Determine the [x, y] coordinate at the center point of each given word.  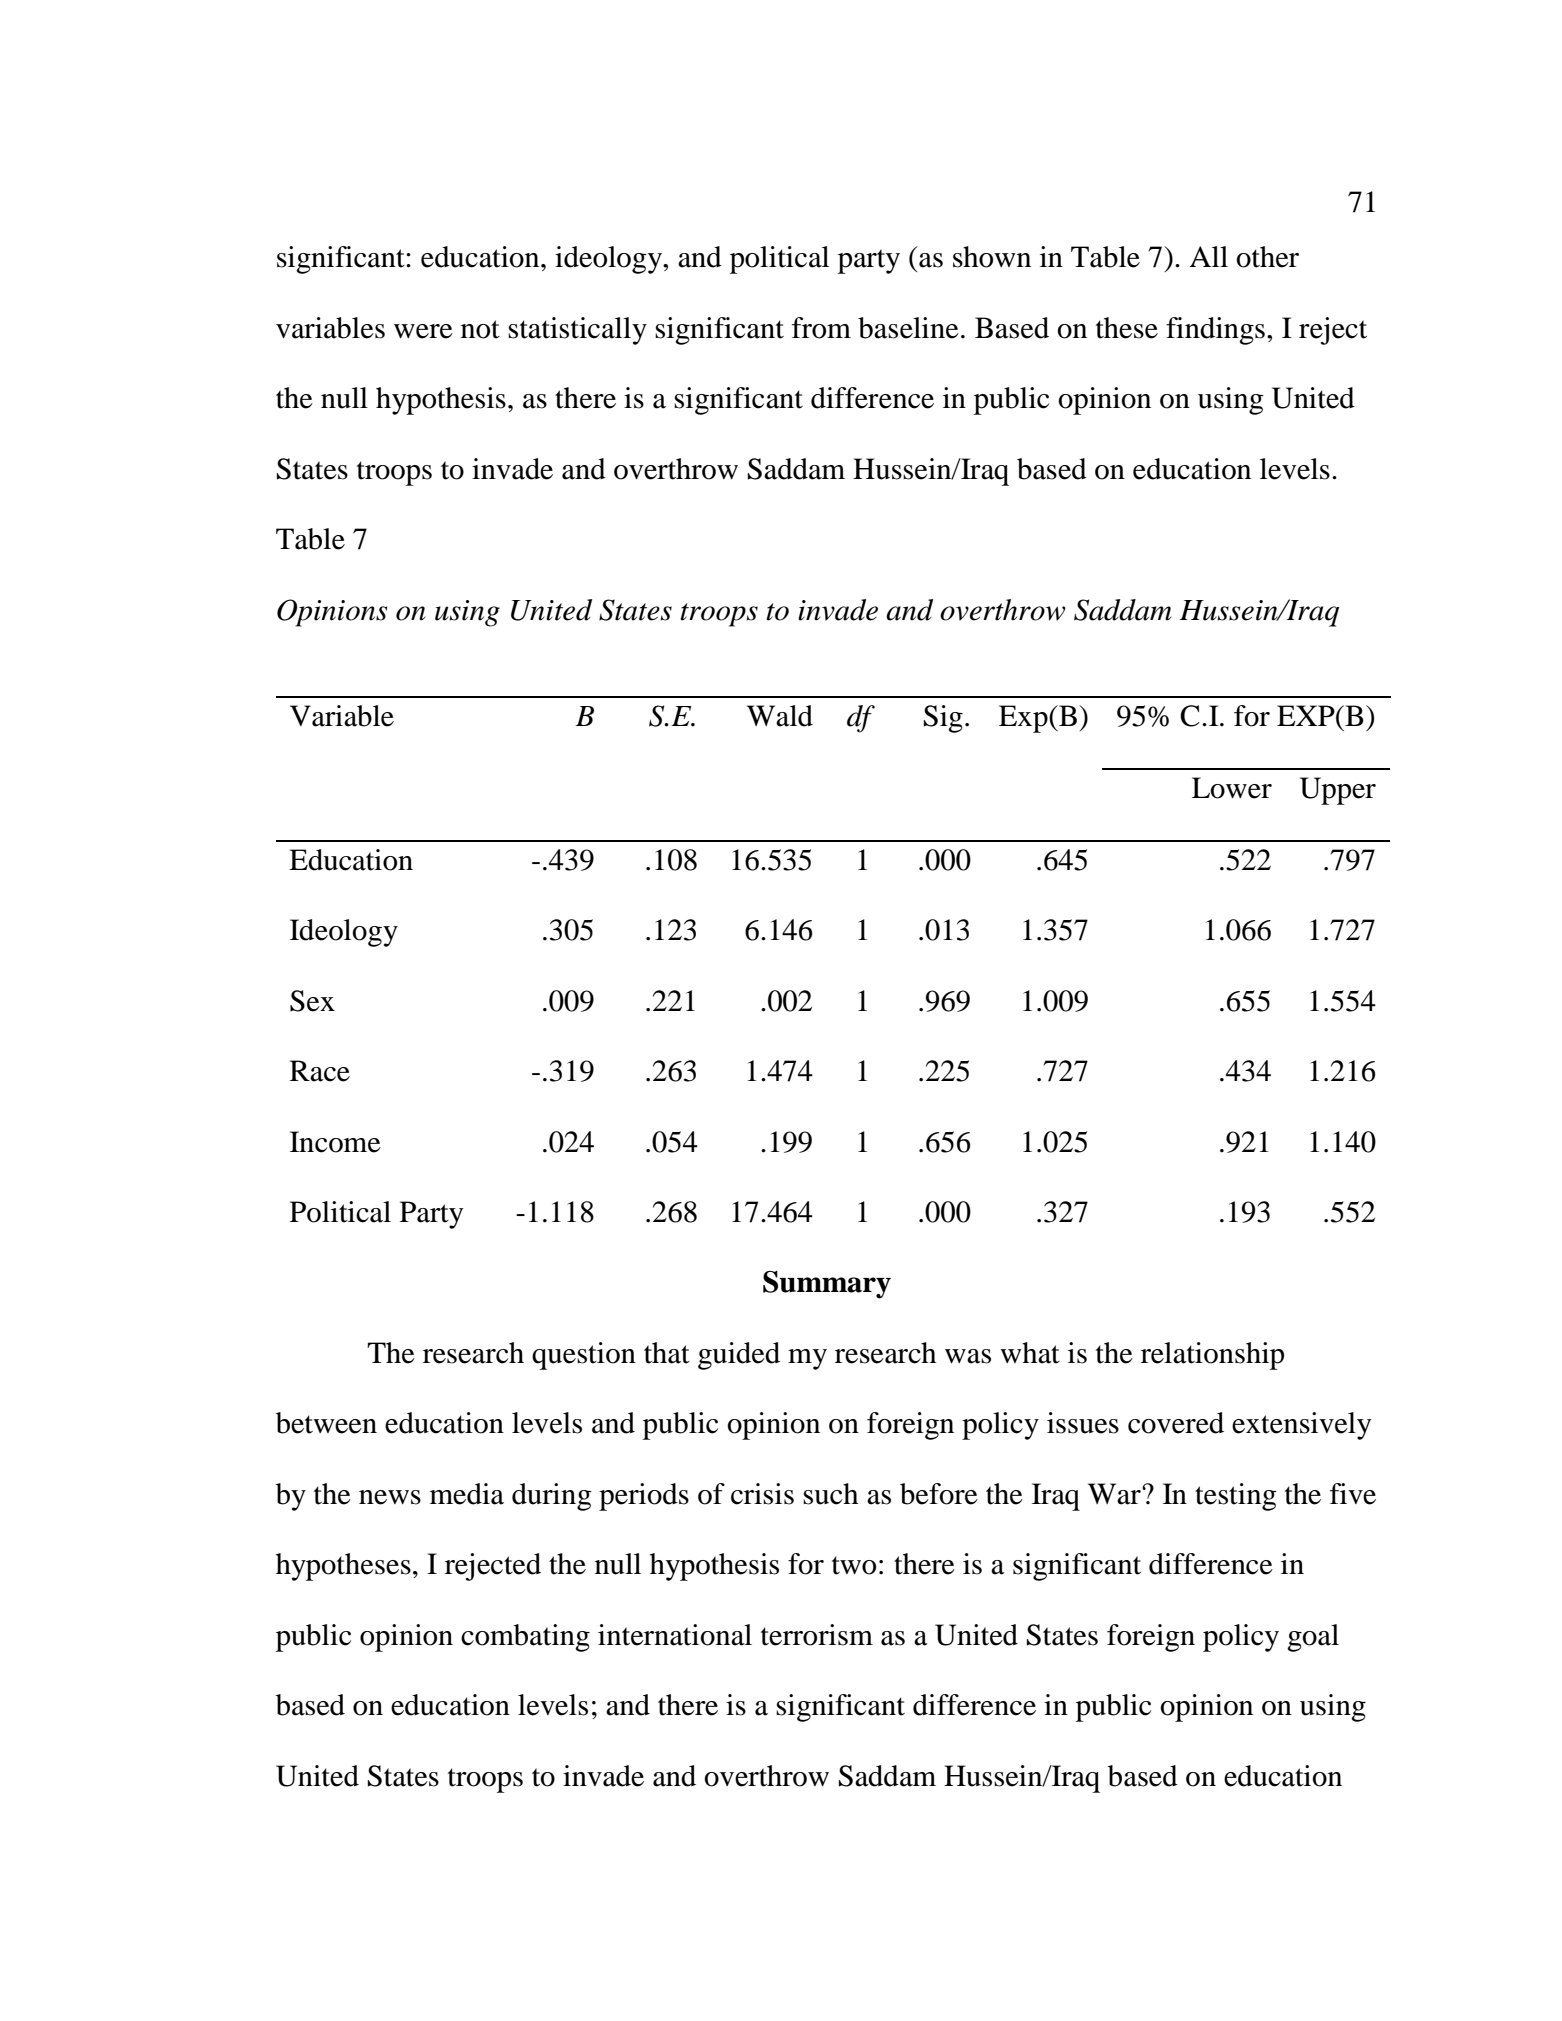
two [854, 1565]
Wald [780, 716]
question [584, 1356]
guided [739, 1356]
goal [1313, 1638]
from [821, 328]
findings [1215, 331]
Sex [312, 1001]
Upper [1338, 791]
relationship [1212, 1356]
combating [525, 1638]
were [423, 331]
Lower [1232, 788]
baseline [908, 328]
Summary [827, 1285]
